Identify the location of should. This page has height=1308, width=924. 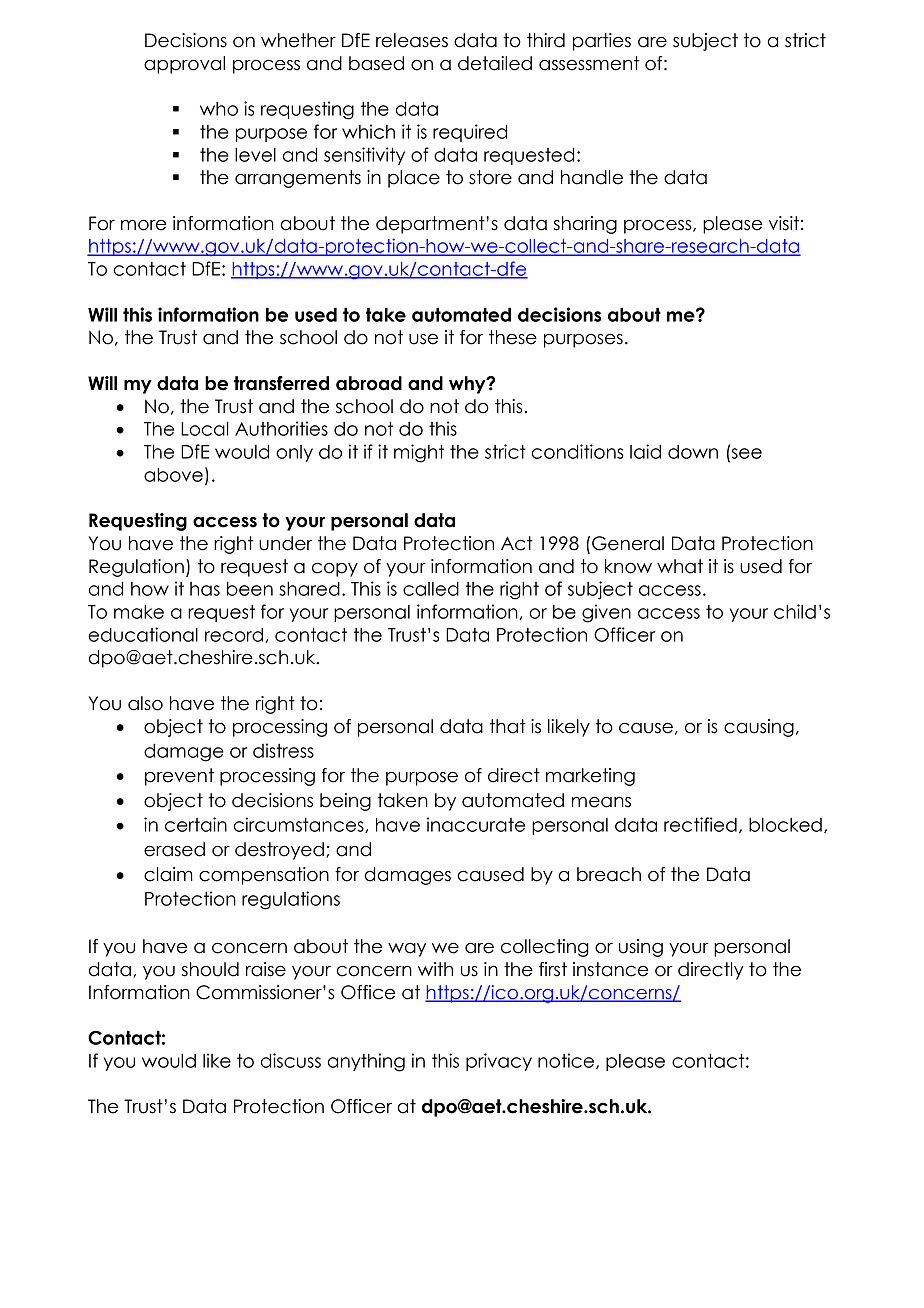
(210, 969).
